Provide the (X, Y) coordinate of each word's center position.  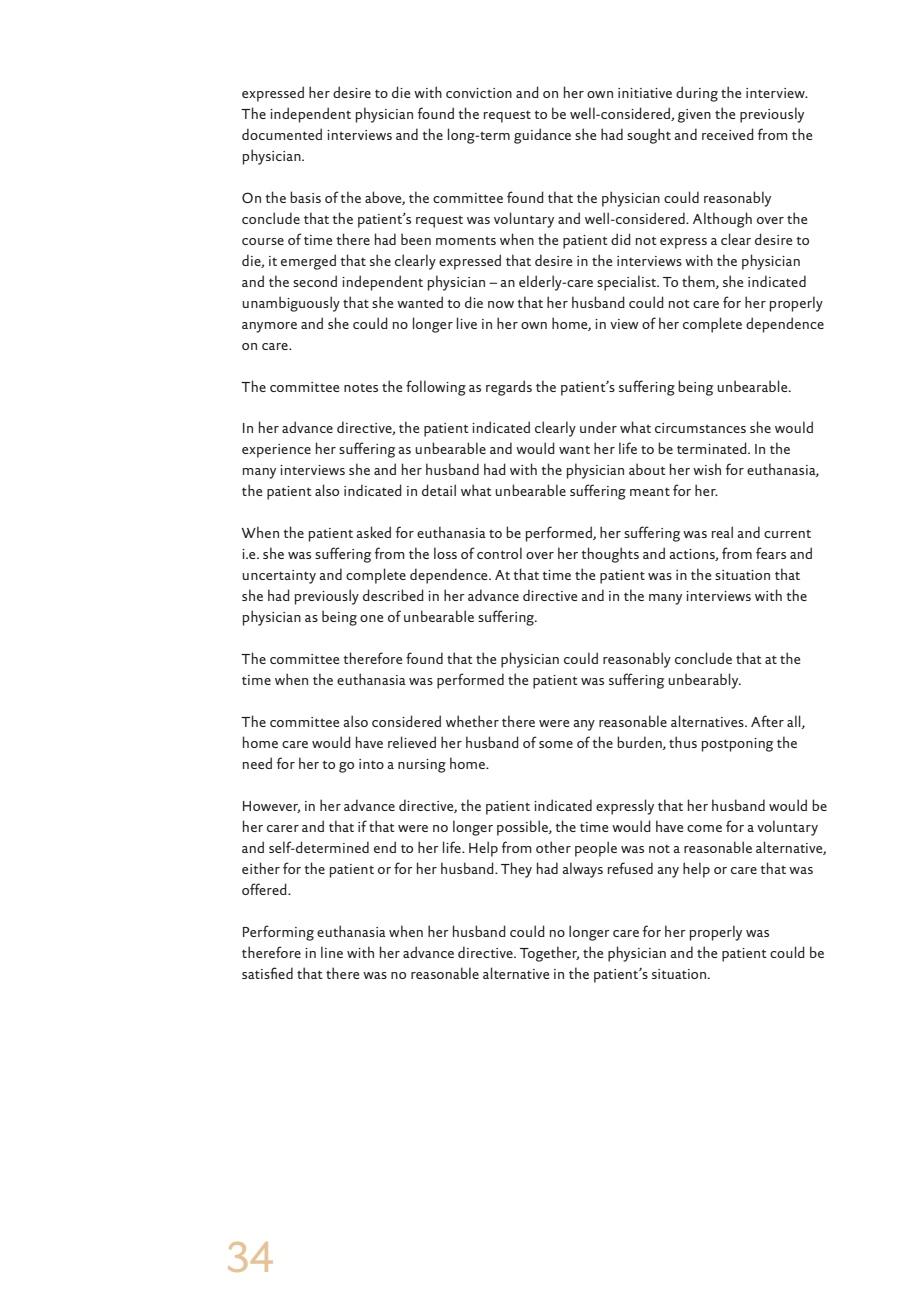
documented (282, 134)
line (332, 952)
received (728, 134)
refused (630, 868)
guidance (542, 136)
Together (549, 954)
